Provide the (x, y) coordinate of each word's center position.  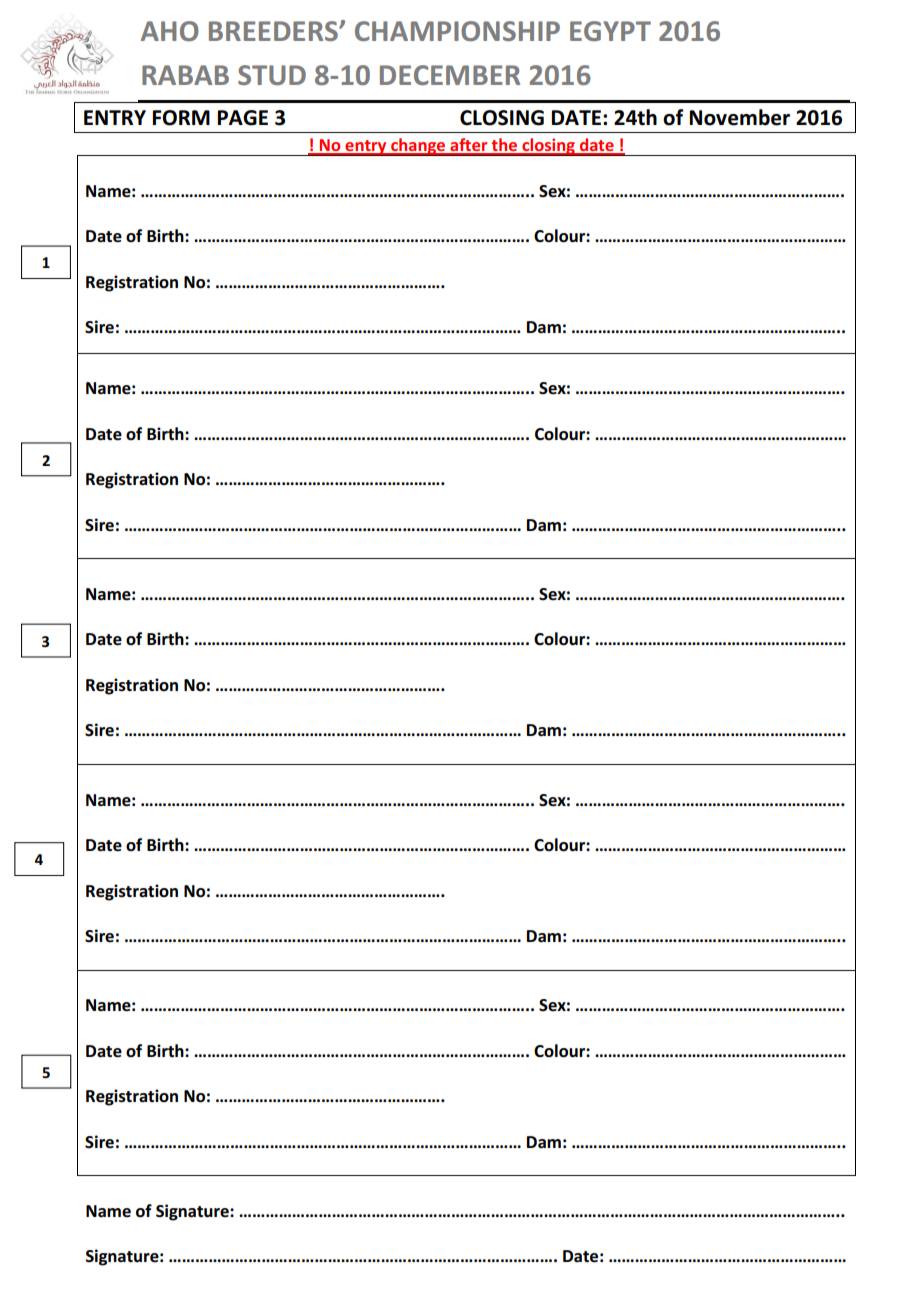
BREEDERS (274, 31)
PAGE (243, 118)
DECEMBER (450, 75)
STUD (272, 75)
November (740, 117)
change (418, 147)
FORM (181, 118)
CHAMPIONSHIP (457, 31)
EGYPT (610, 31)
